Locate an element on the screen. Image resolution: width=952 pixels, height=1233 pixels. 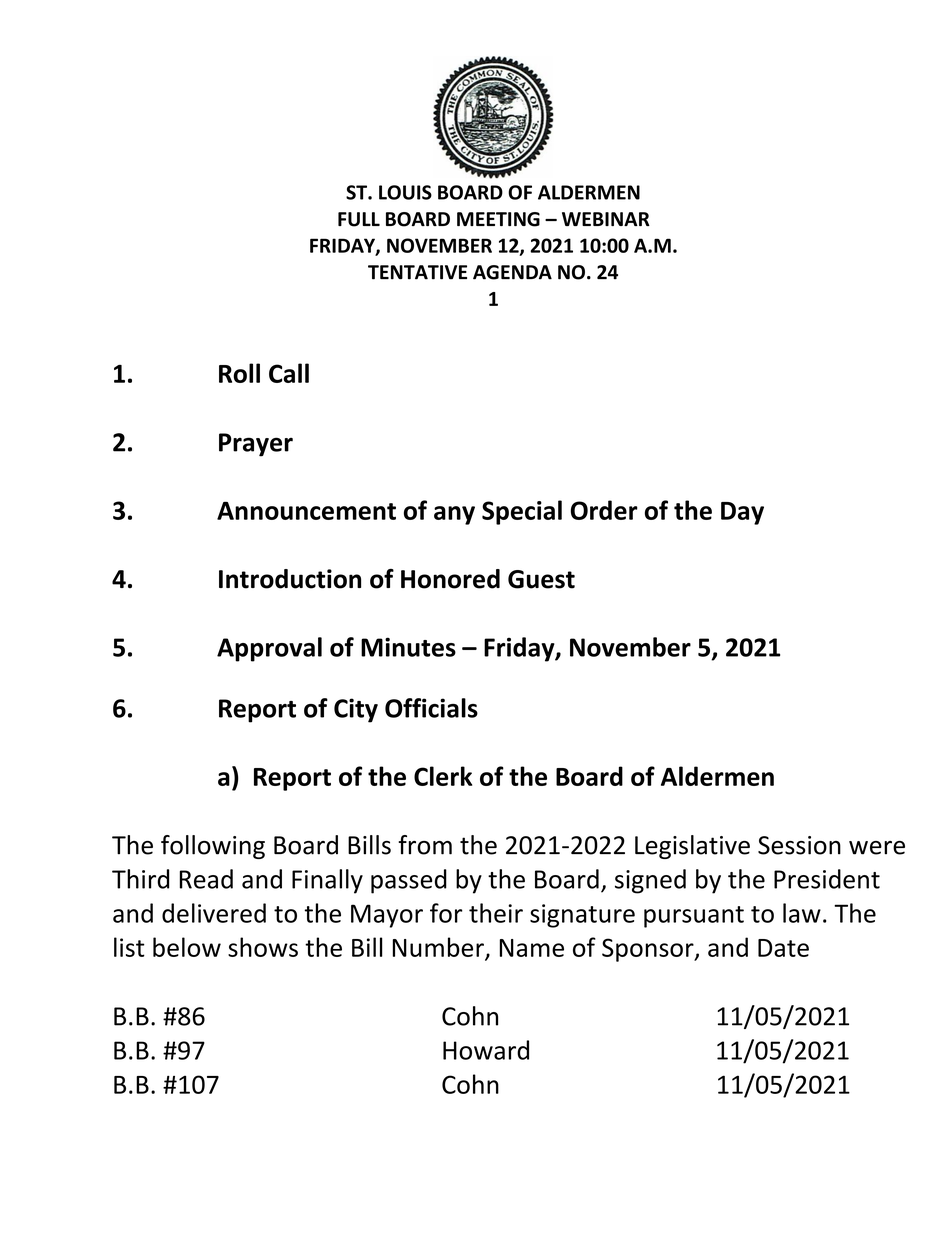
WEBINAR is located at coordinates (606, 219).
